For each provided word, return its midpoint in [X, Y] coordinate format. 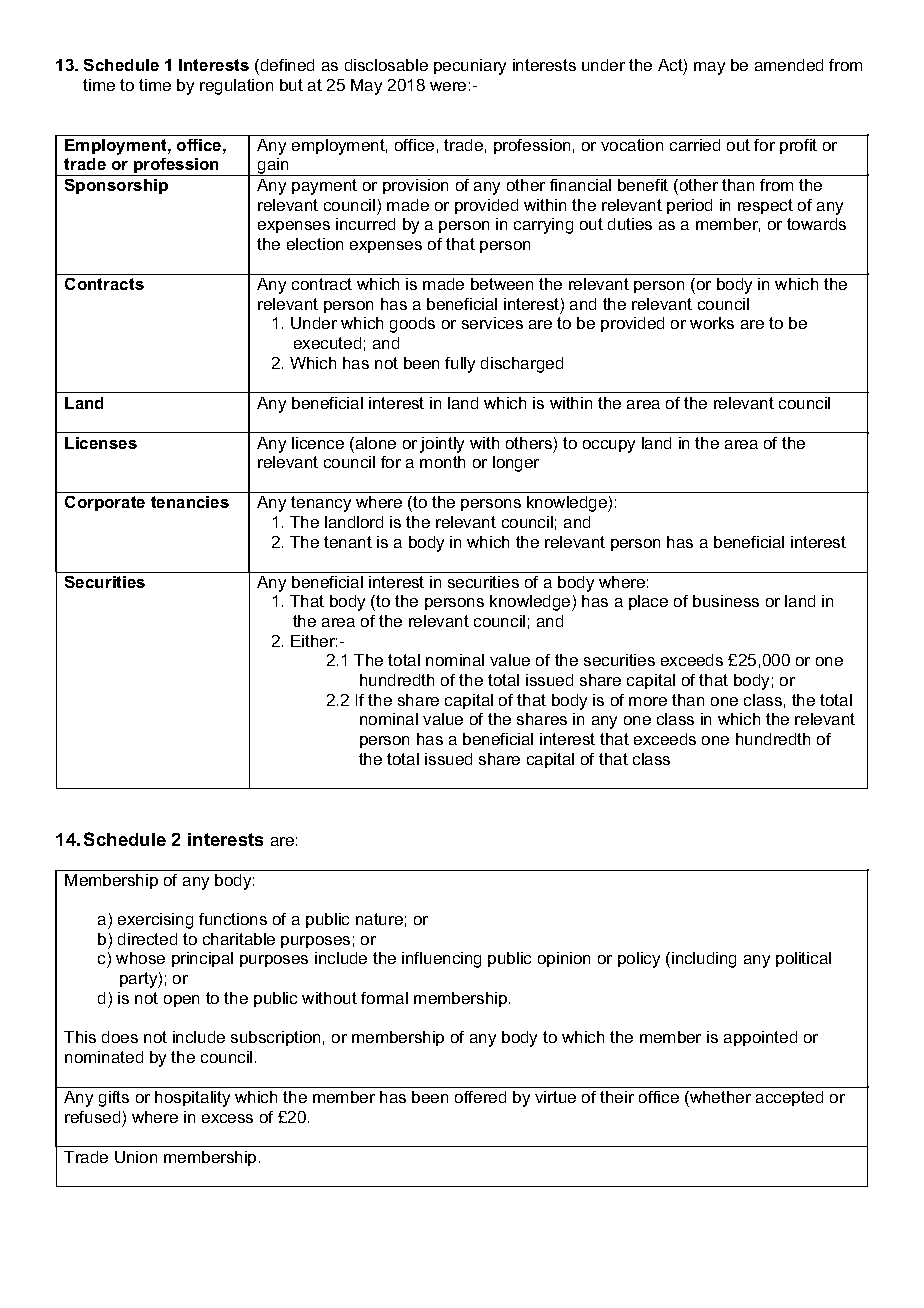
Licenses [101, 443]
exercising [155, 921]
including [704, 960]
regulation [236, 87]
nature [379, 919]
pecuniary [470, 67]
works [712, 323]
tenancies [190, 502]
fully [460, 365]
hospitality [192, 1099]
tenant [348, 542]
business [726, 601]
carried [695, 145]
